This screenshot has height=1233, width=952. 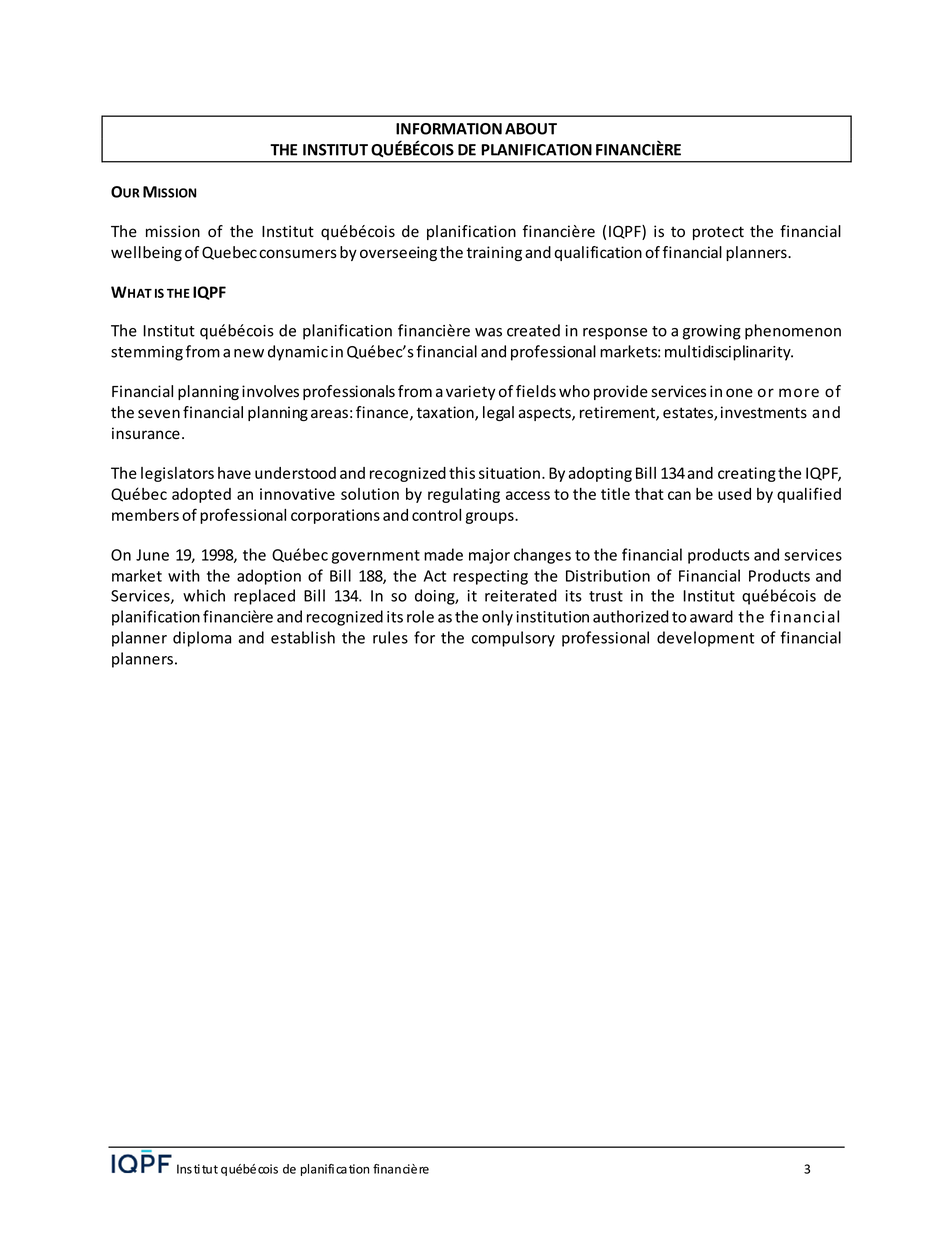 What do you see at coordinates (449, 129) in the screenshot?
I see `INFORMATION` at bounding box center [449, 129].
